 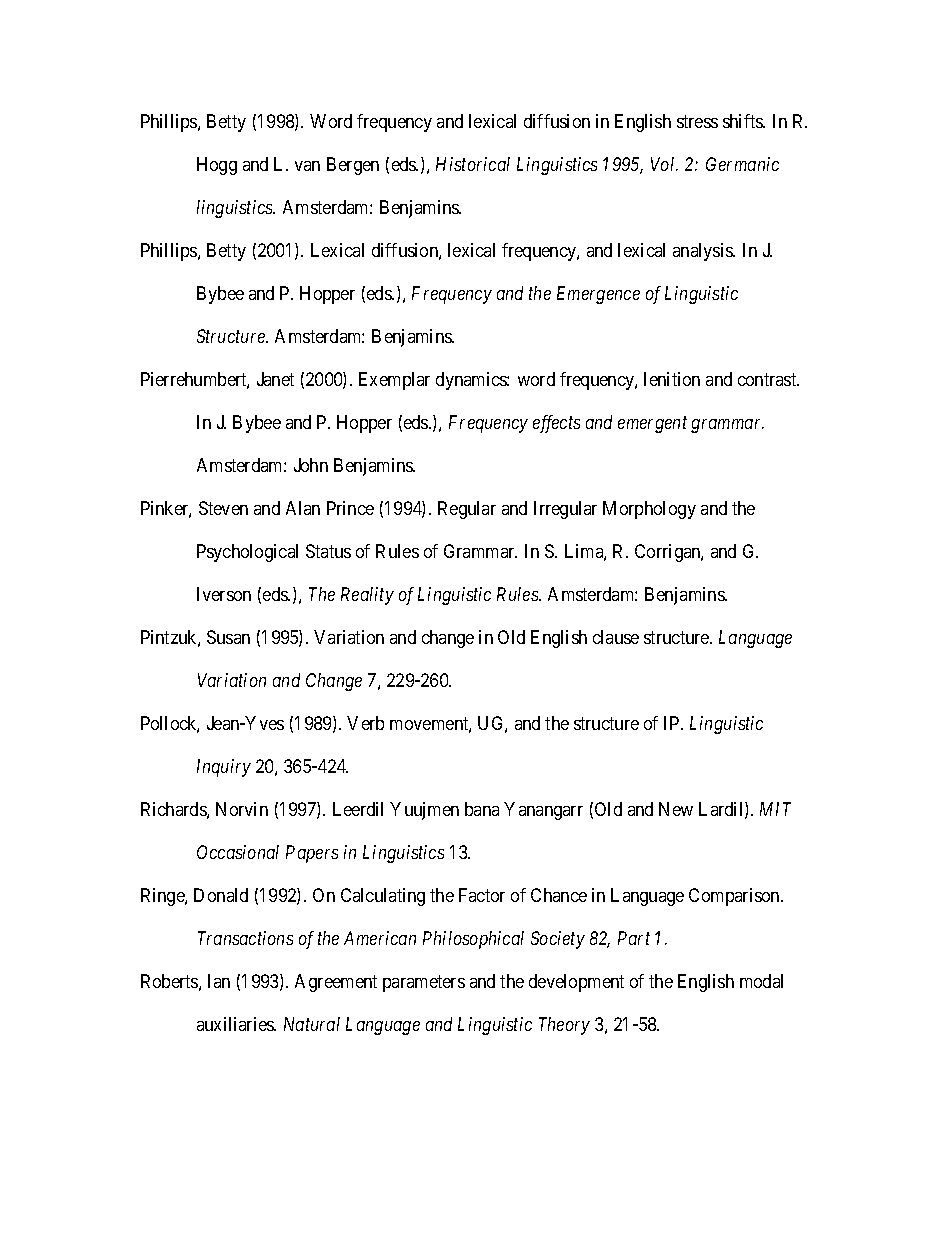 What do you see at coordinates (676, 809) in the document?
I see `New` at bounding box center [676, 809].
